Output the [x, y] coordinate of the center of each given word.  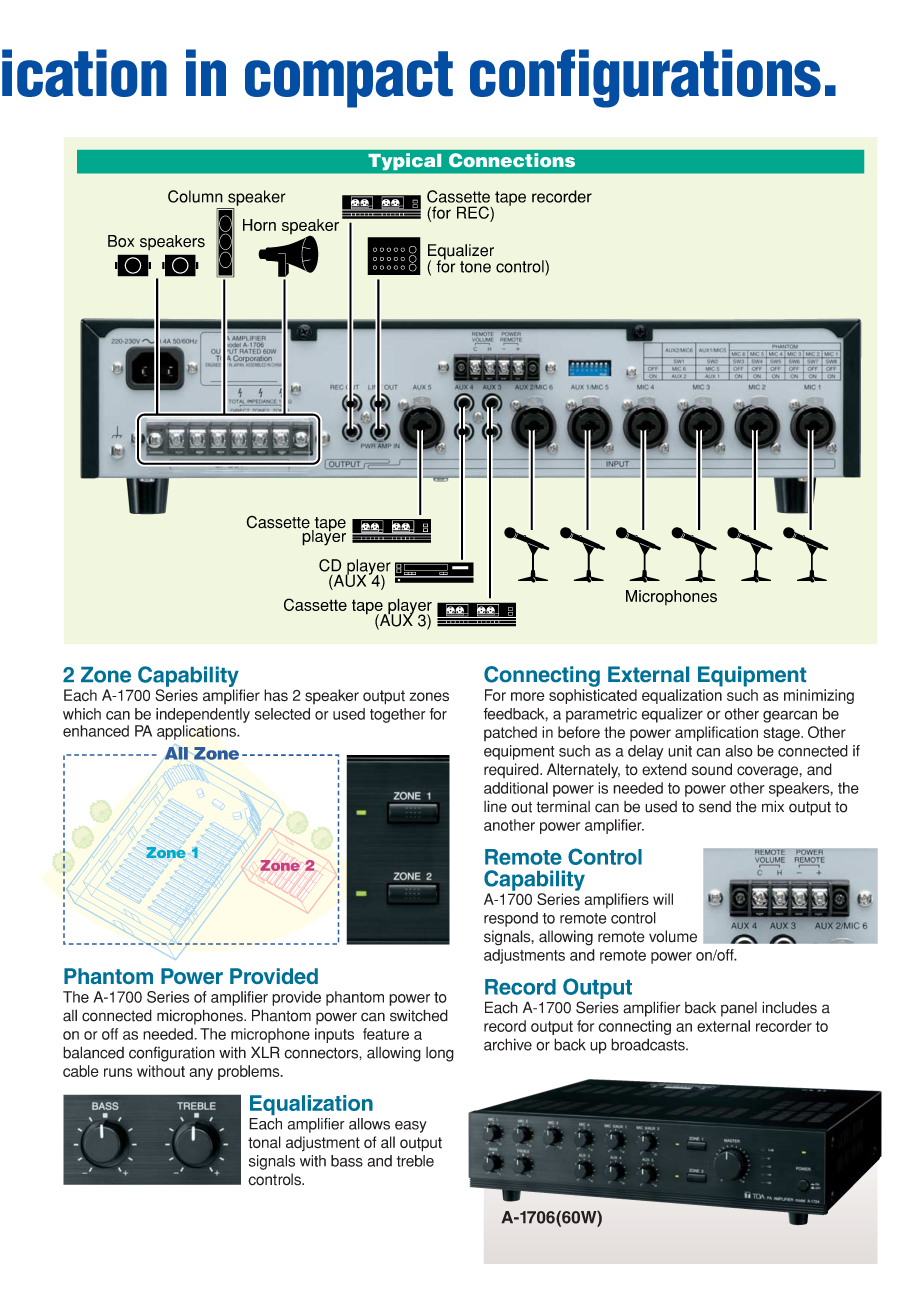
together [398, 715]
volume [673, 936]
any [201, 1074]
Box [121, 241]
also [739, 751]
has [276, 695]
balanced [93, 1052]
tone [475, 267]
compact [349, 79]
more [528, 696]
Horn [259, 225]
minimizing [819, 696]
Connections [512, 160]
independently [203, 715]
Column [195, 196]
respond [511, 919]
